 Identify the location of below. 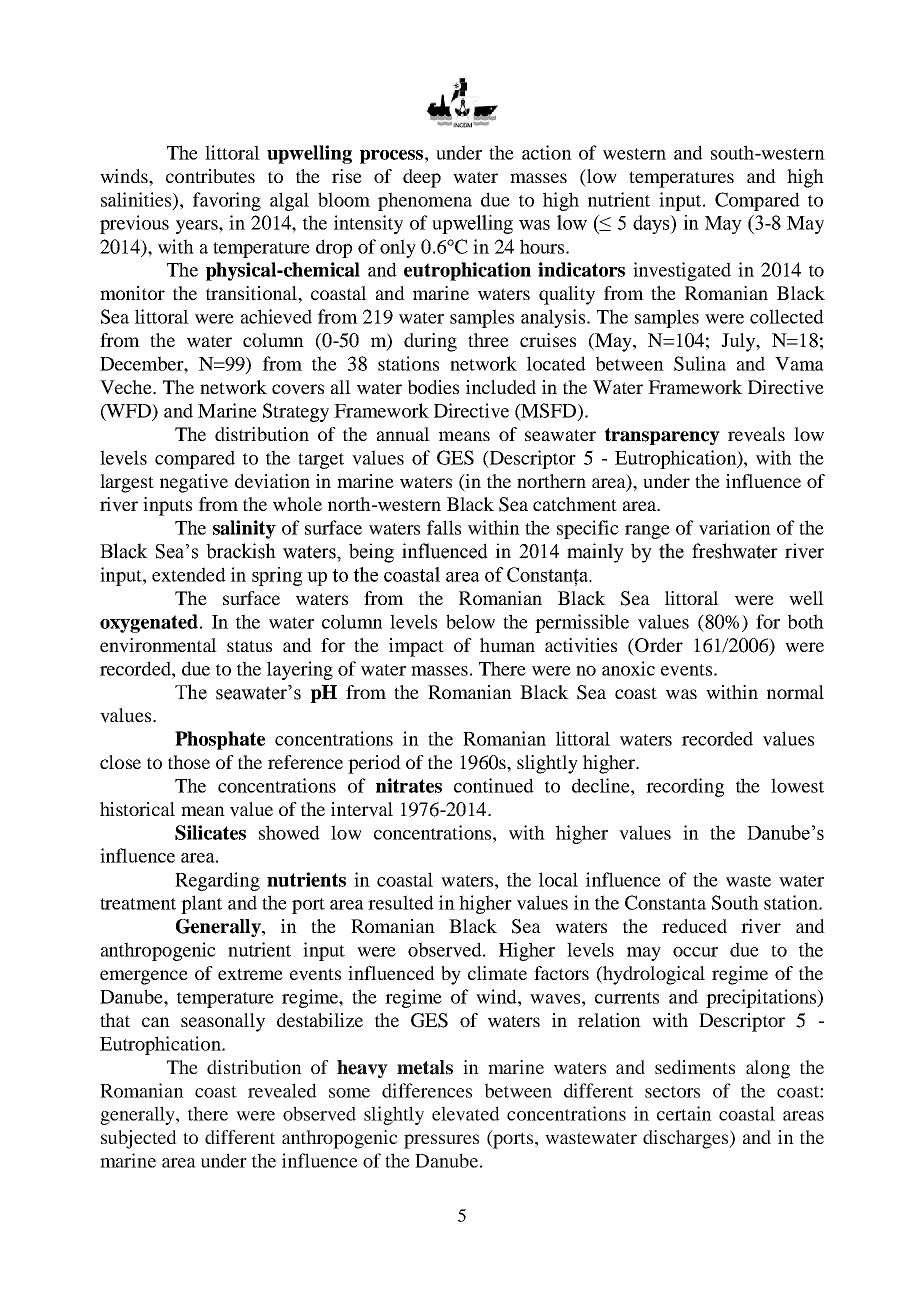
(470, 621).
